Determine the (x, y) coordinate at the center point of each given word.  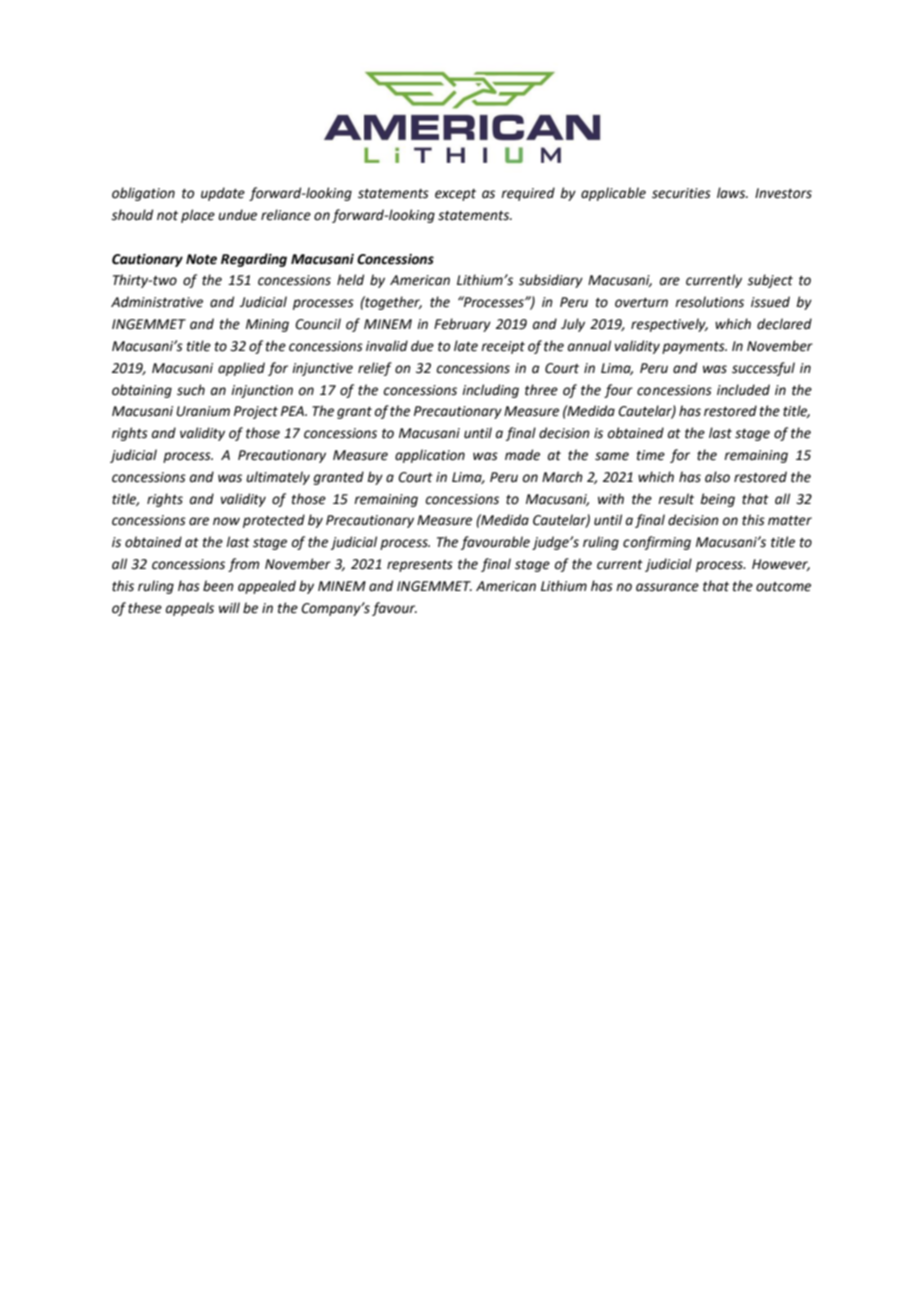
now (226, 521)
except (455, 195)
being (717, 500)
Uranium (203, 411)
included (743, 390)
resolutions (709, 302)
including (490, 391)
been (218, 586)
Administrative (157, 302)
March (562, 477)
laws (732, 193)
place (198, 216)
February (462, 325)
